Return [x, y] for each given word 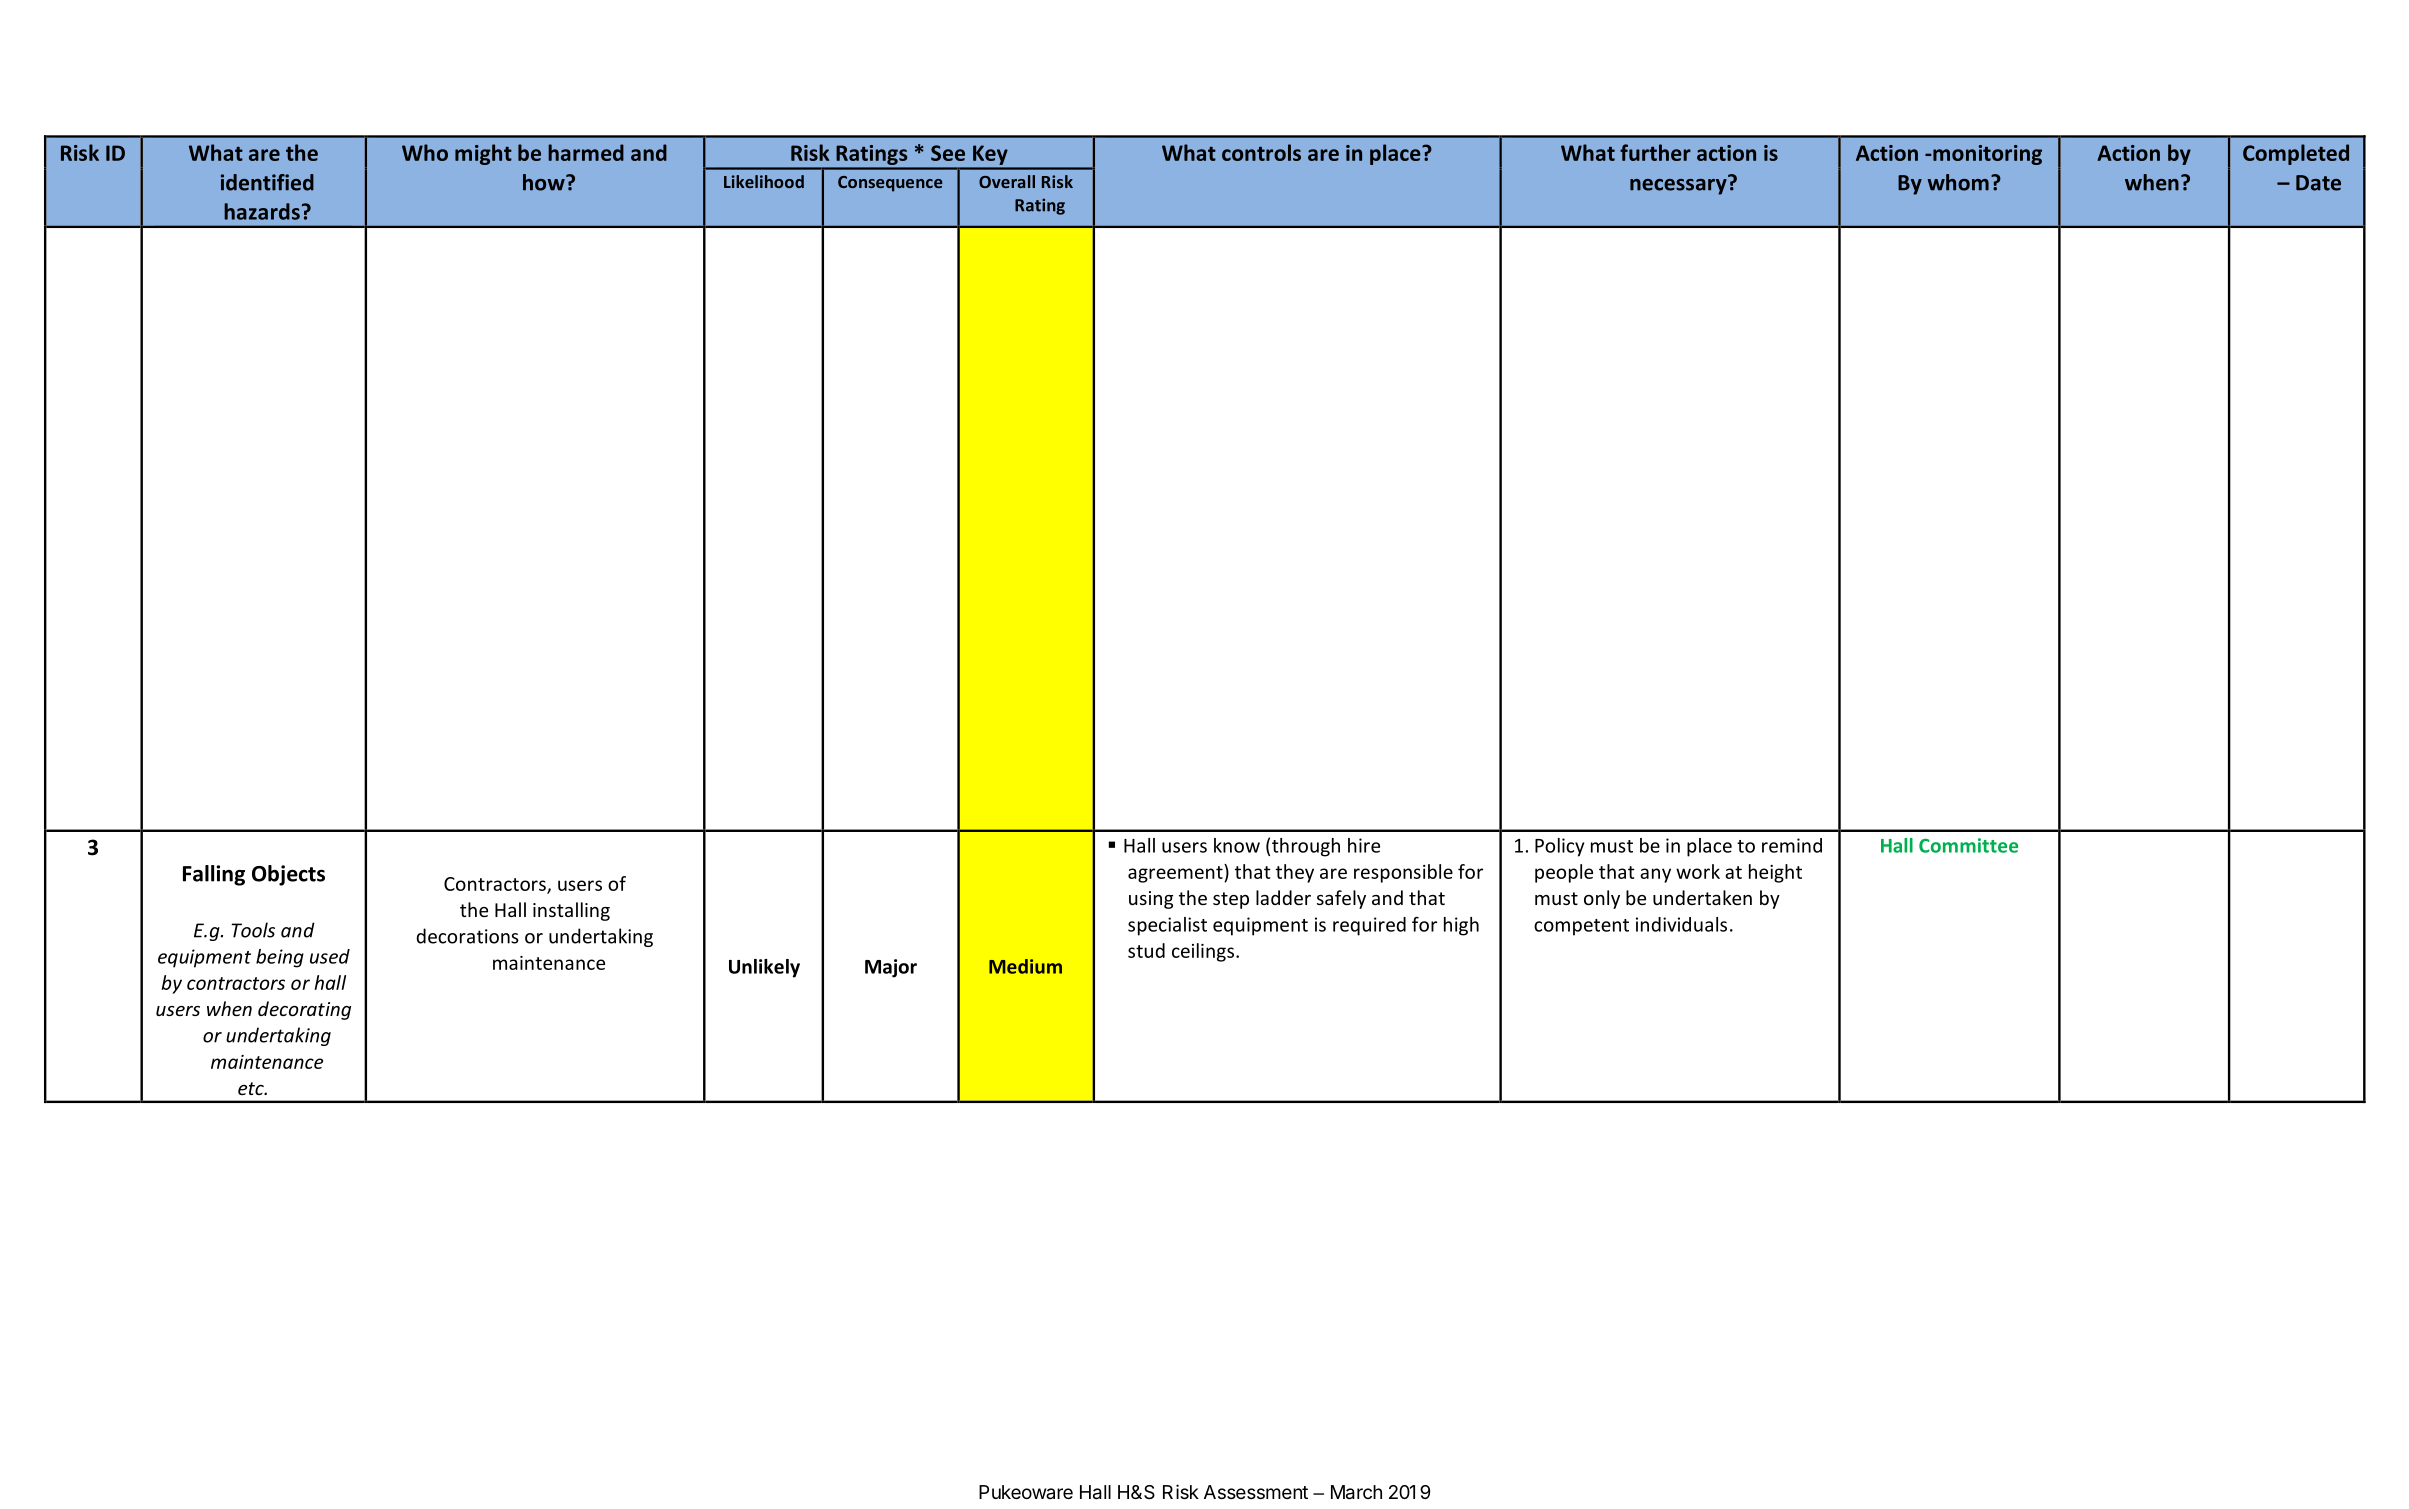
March [1356, 1492]
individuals [1681, 924]
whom [1958, 182]
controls [1261, 152]
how [545, 182]
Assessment [1256, 1492]
